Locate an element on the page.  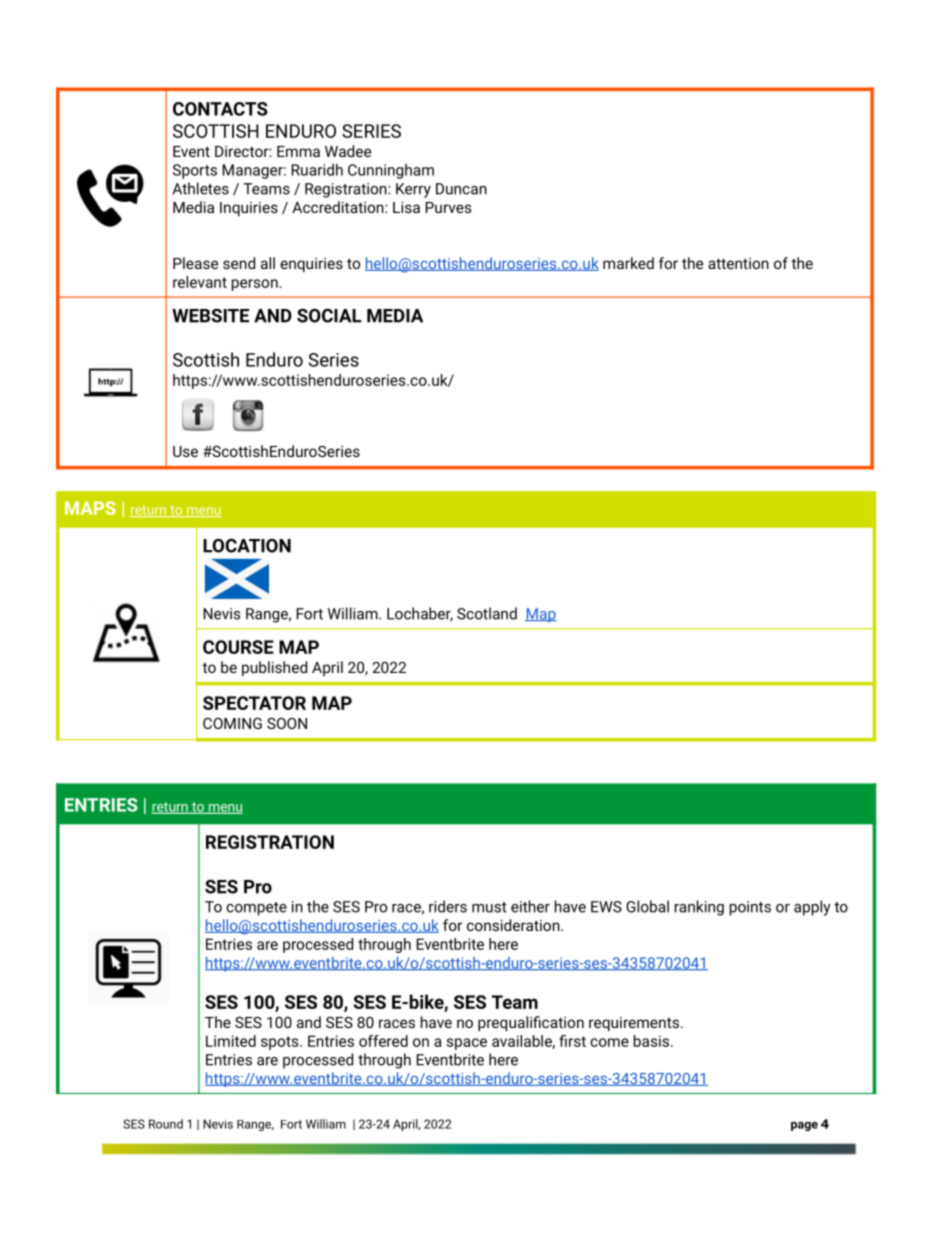
Scotland is located at coordinates (487, 613).
